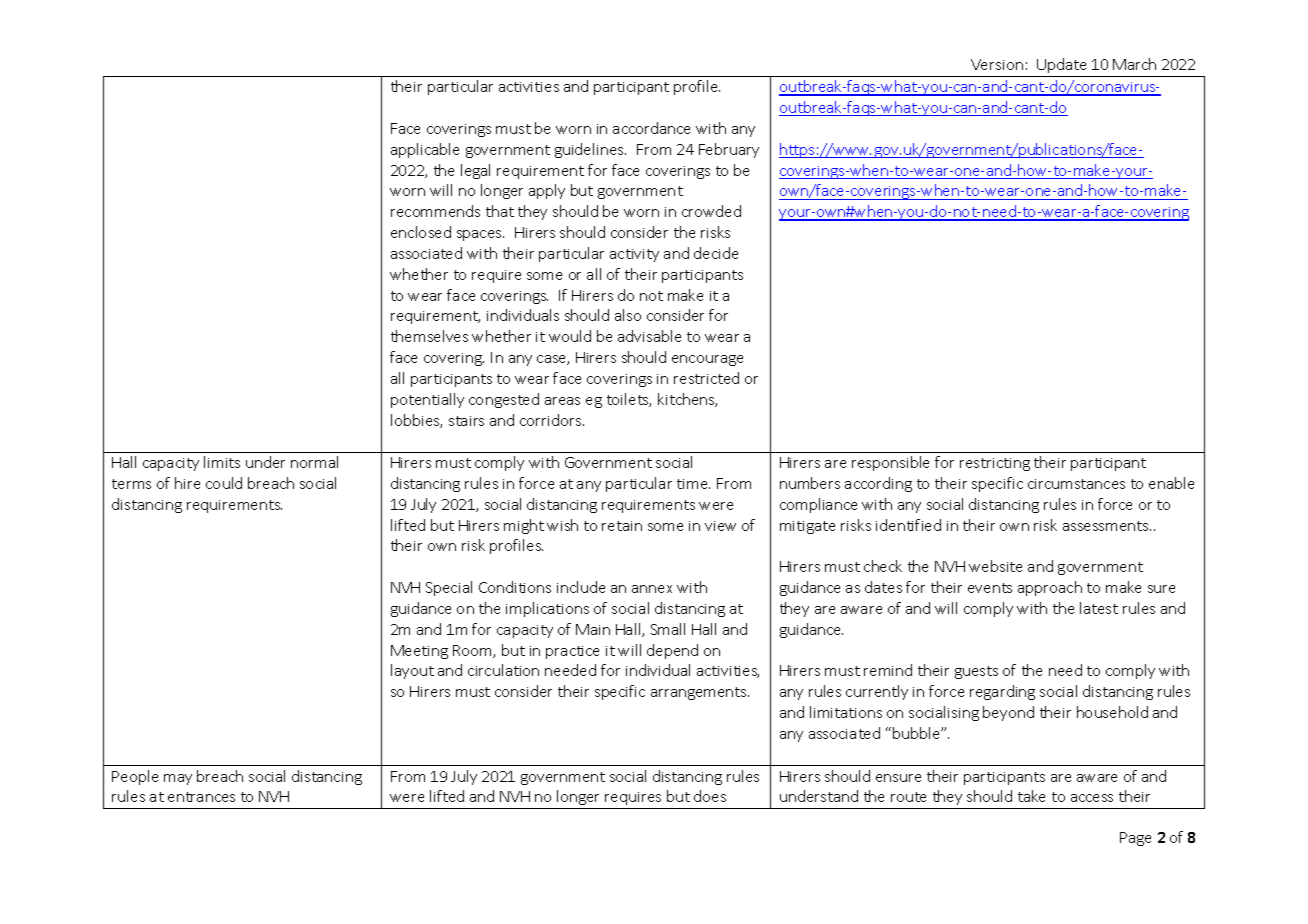 The image size is (1308, 924). Describe the element at coordinates (224, 483) in the screenshot. I see `could` at that location.
